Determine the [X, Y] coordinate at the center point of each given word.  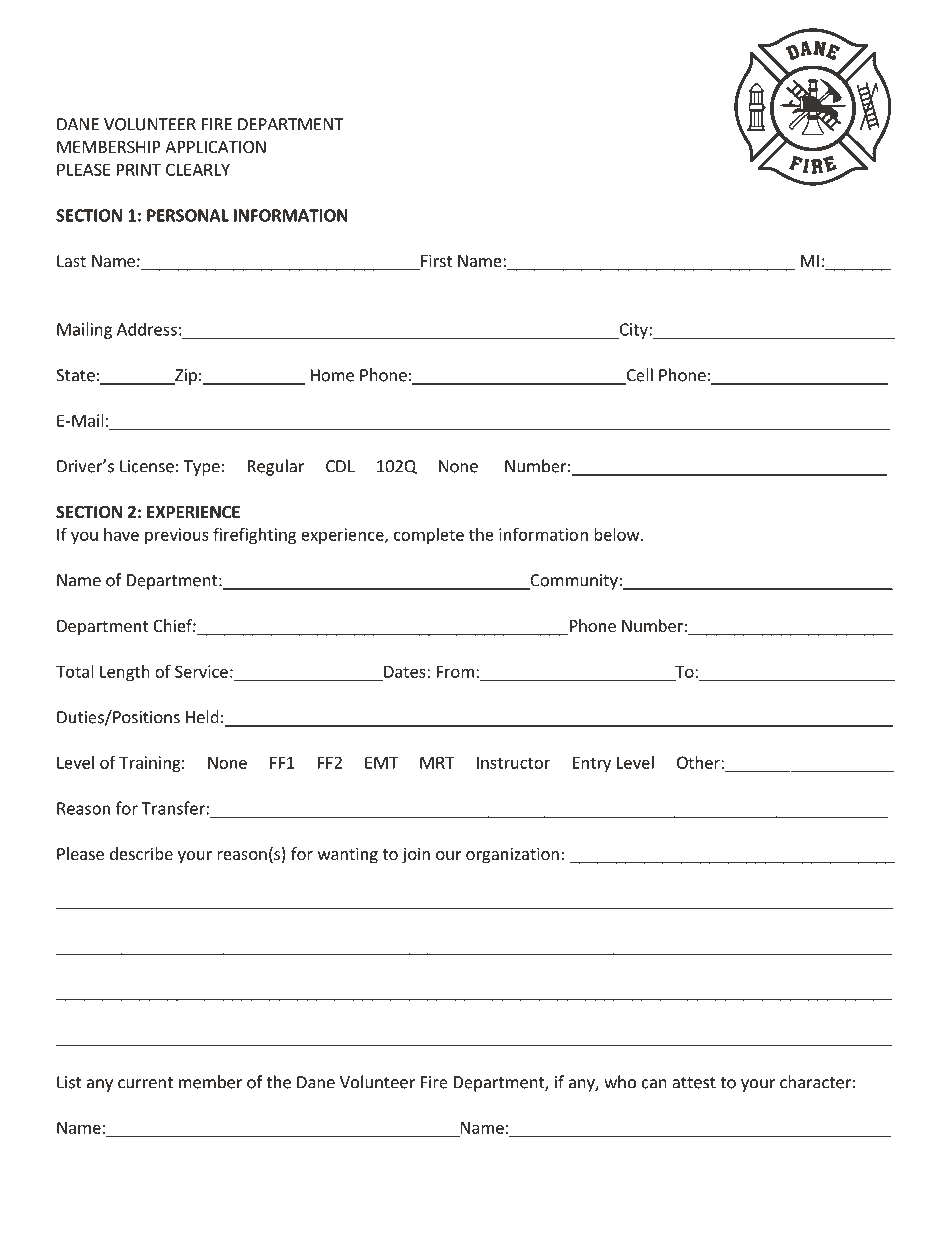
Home [332, 375]
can [654, 1084]
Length [125, 673]
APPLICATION [215, 147]
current [145, 1083]
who [620, 1082]
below [618, 534]
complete [429, 536]
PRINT [139, 169]
